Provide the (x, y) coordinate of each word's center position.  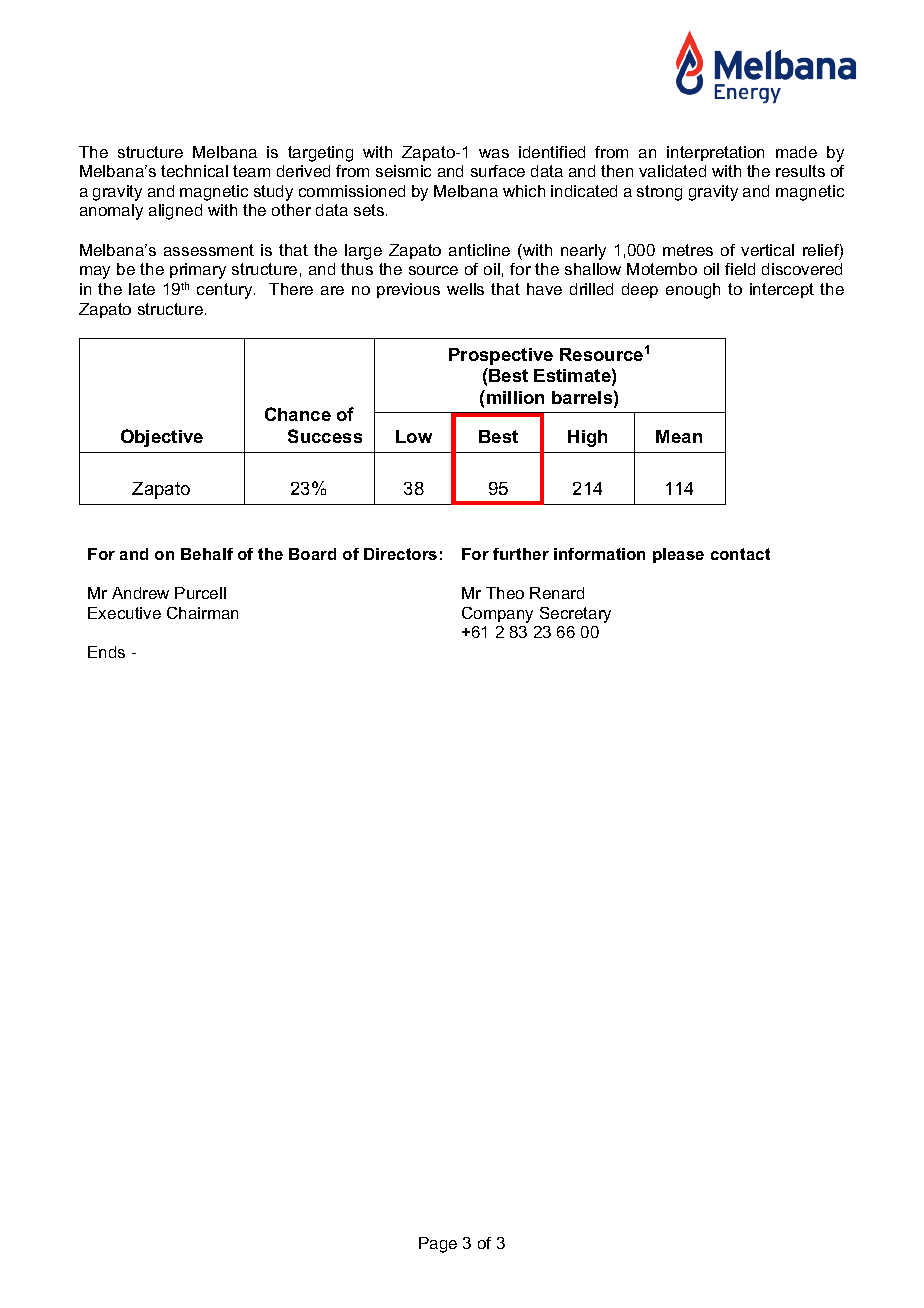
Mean (679, 436)
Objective (162, 438)
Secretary (575, 615)
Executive (124, 613)
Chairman (202, 613)
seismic (403, 171)
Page (438, 1245)
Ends (106, 652)
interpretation (715, 153)
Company (497, 615)
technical (194, 171)
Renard (557, 593)
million (515, 397)
